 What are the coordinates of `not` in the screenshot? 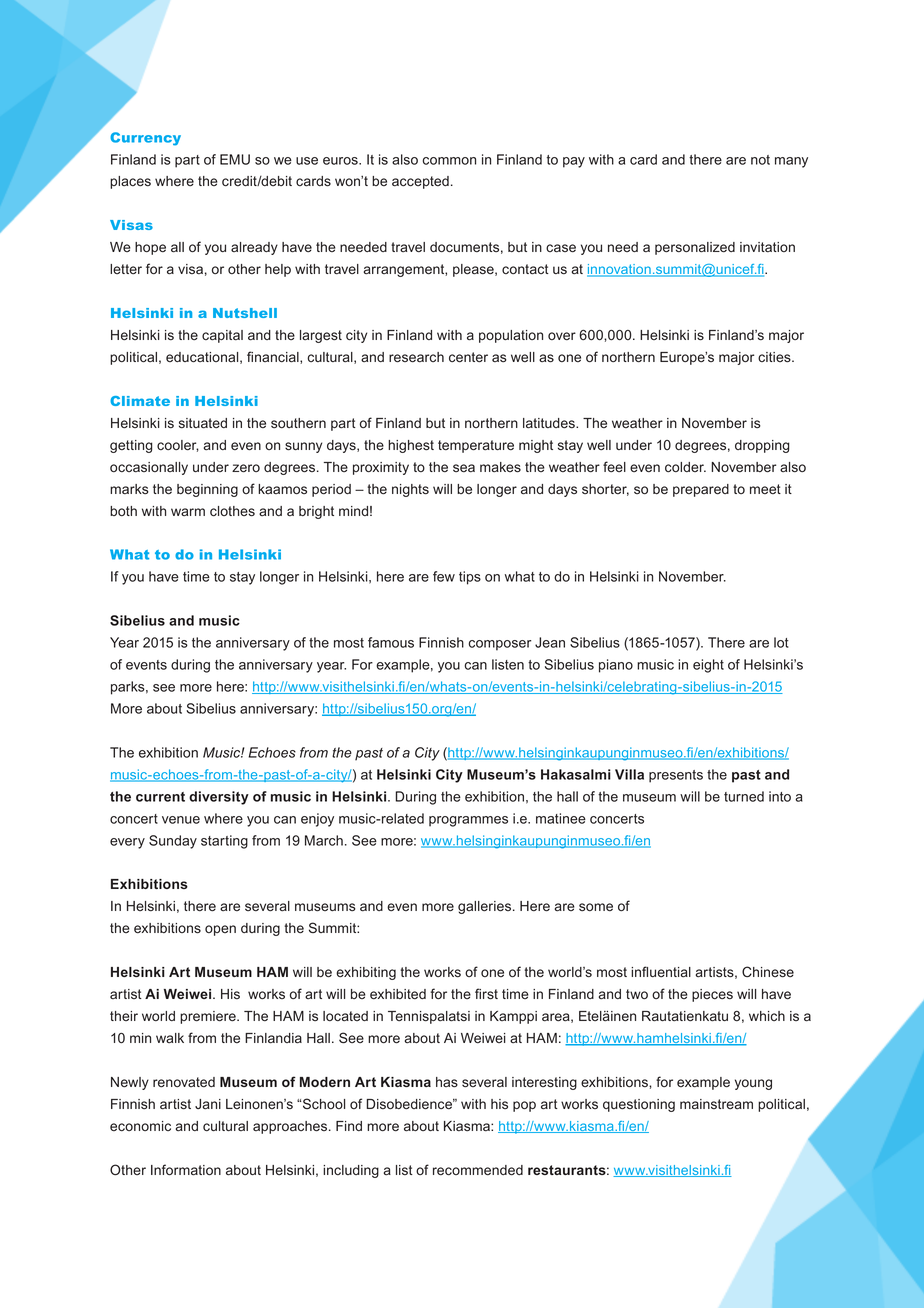 It's located at (760, 160).
